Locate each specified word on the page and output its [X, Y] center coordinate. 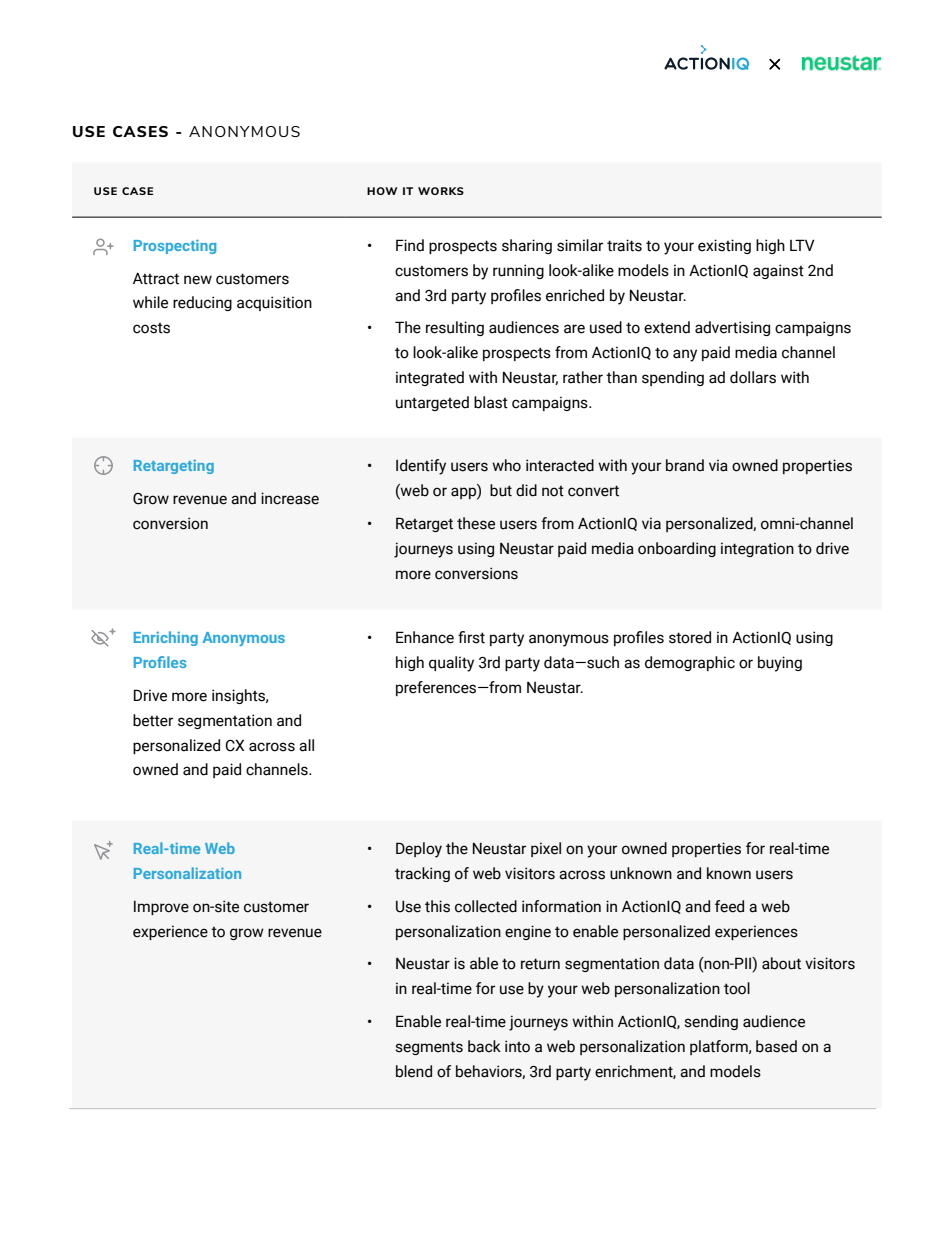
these [476, 523]
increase [290, 498]
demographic [690, 663]
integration [757, 549]
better [153, 720]
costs [151, 328]
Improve [161, 908]
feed [729, 906]
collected [486, 906]
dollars [753, 377]
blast [491, 402]
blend [414, 1071]
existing [724, 246]
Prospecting [175, 246]
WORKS [441, 191]
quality [451, 664]
